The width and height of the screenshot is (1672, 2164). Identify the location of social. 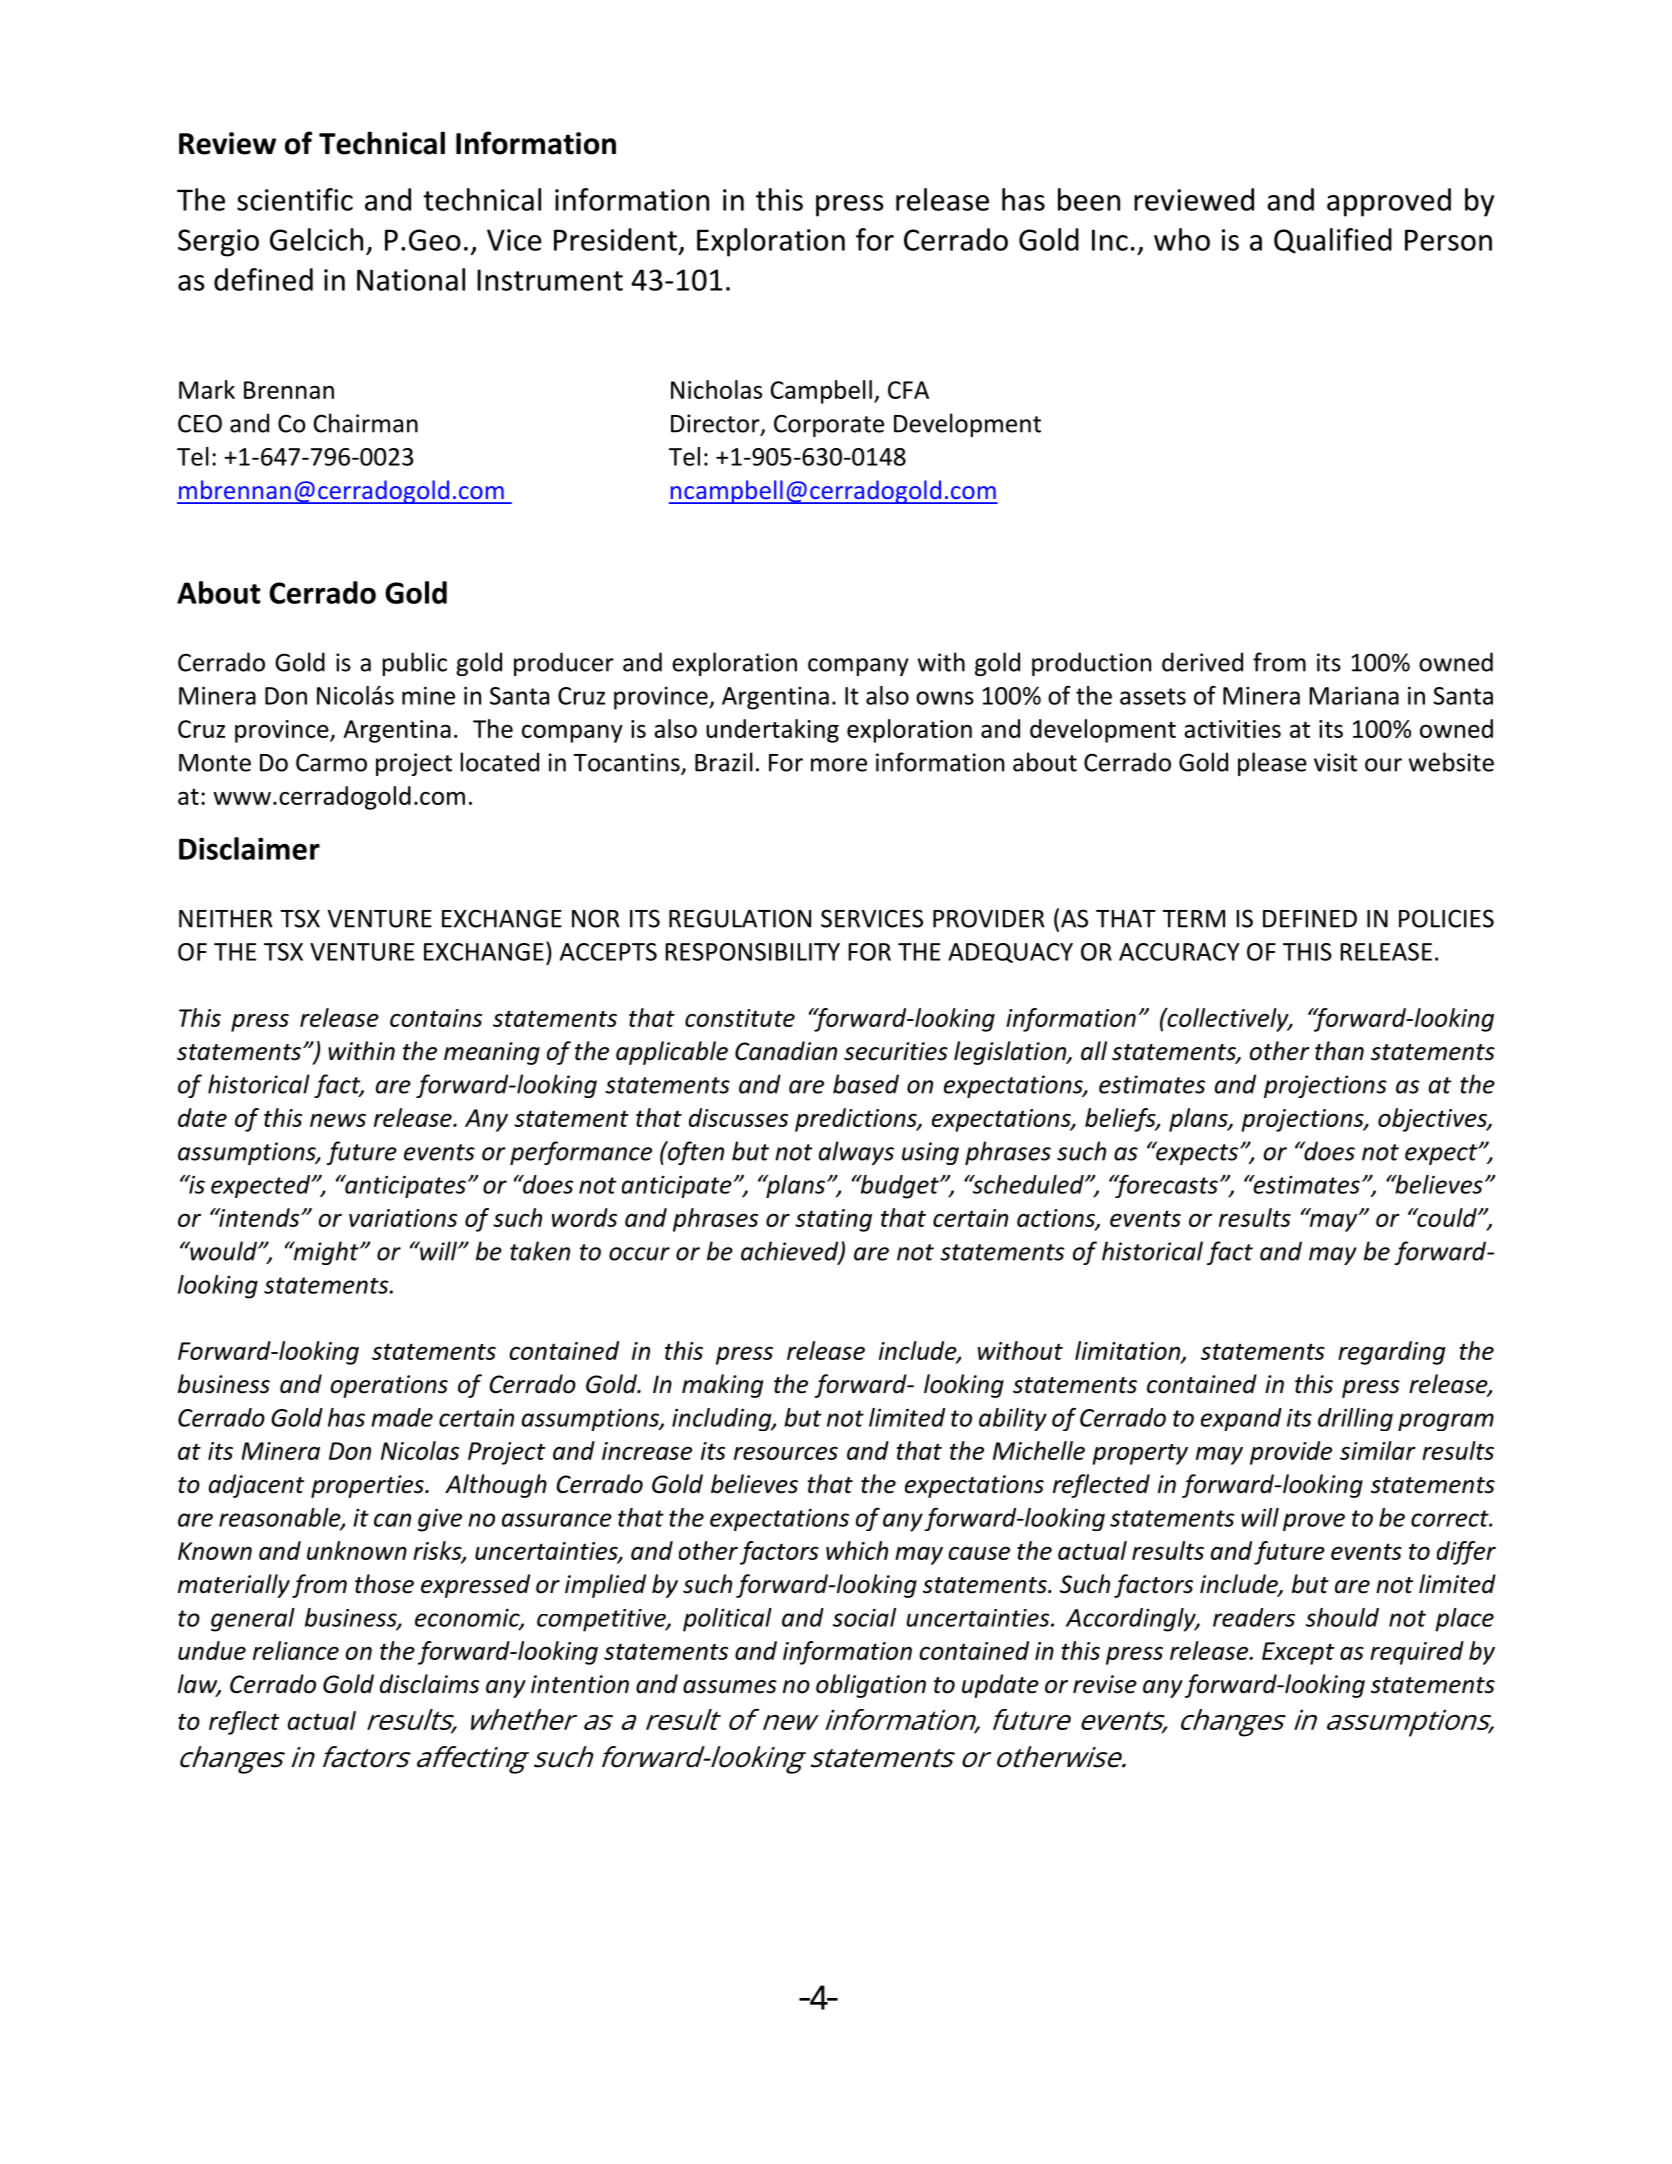
(864, 1617).
